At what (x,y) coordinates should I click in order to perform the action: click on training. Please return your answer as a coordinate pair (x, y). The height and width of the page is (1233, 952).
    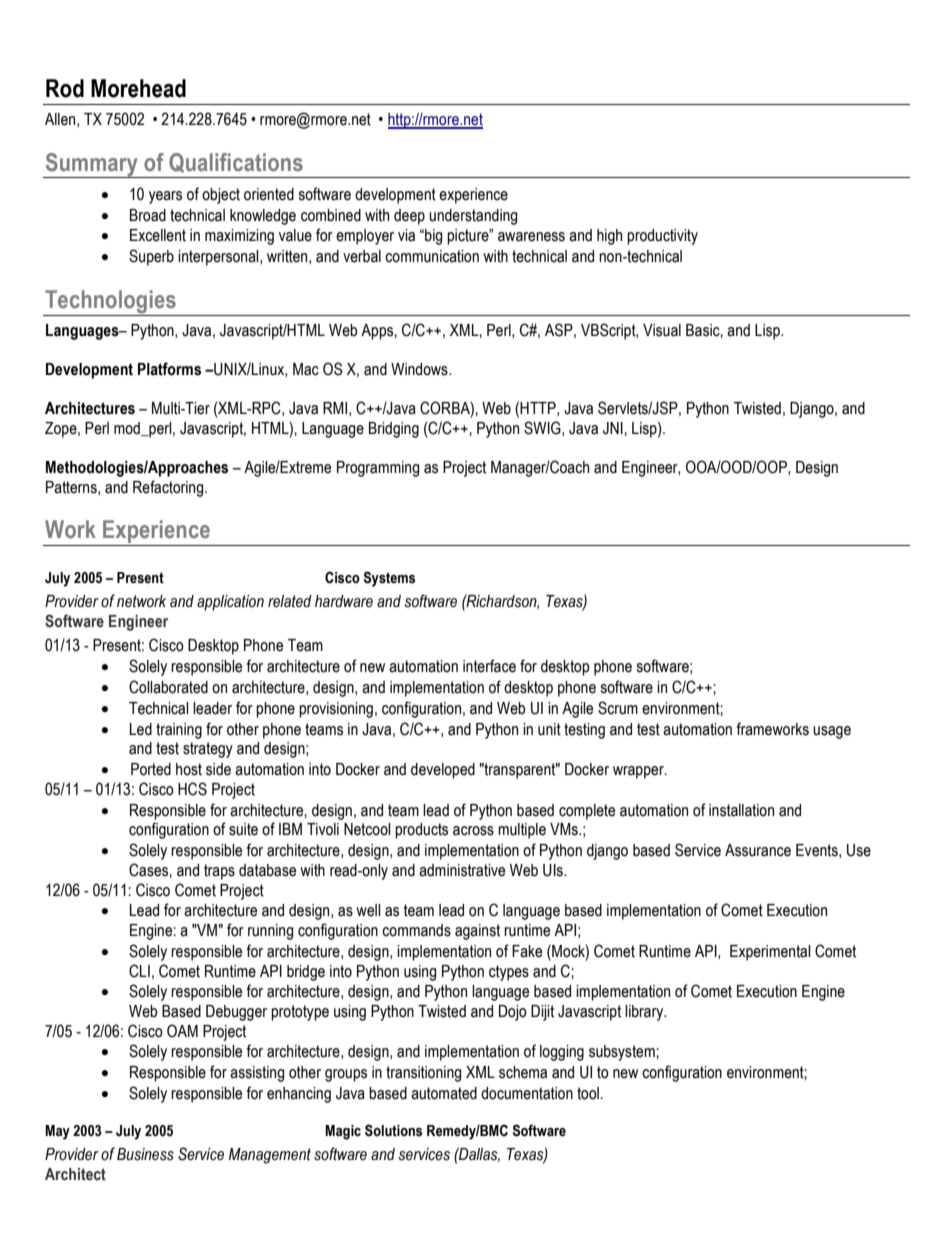
    Looking at the image, I should click on (179, 731).
